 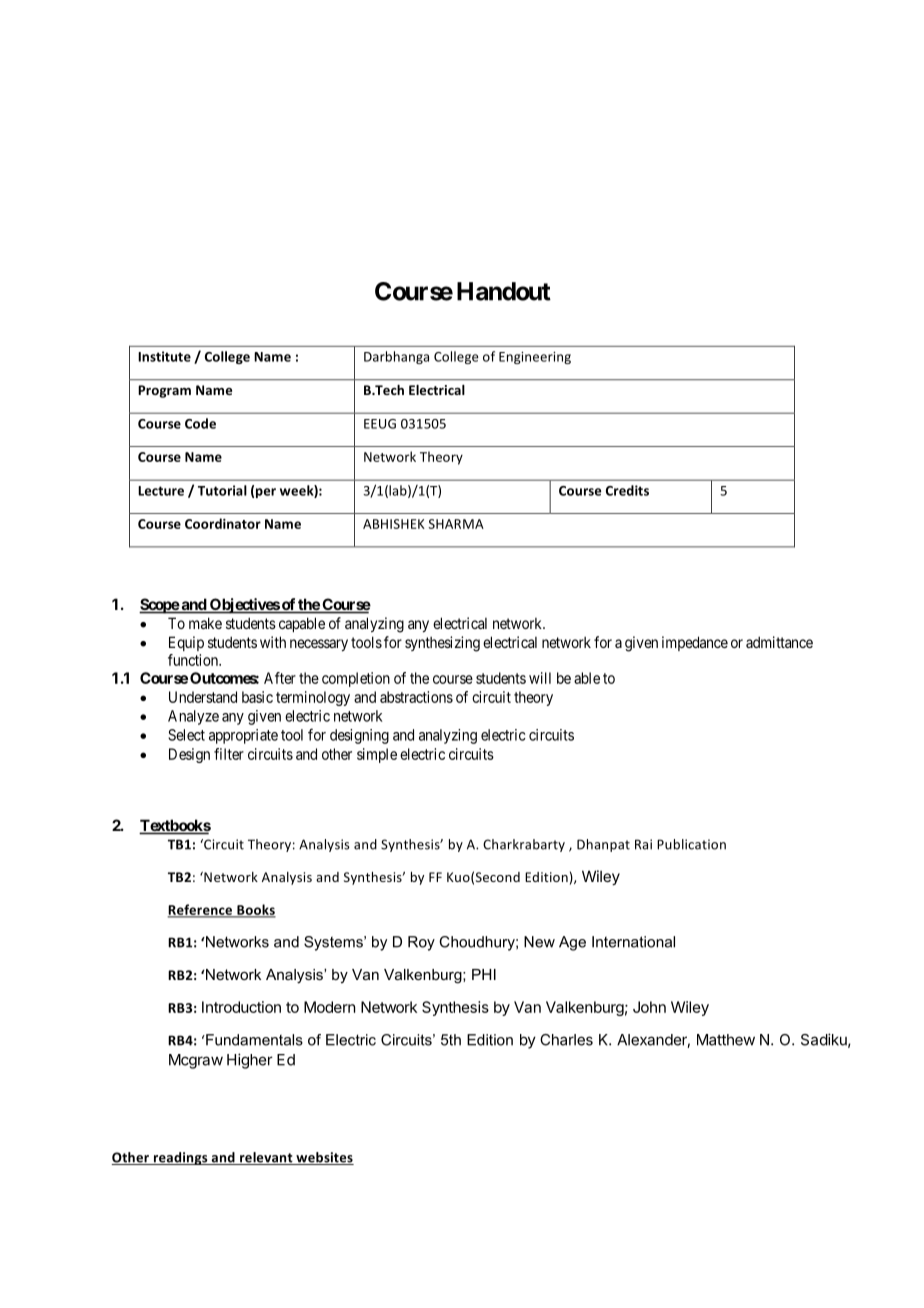 What do you see at coordinates (164, 356) in the image?
I see `Institute` at bounding box center [164, 356].
